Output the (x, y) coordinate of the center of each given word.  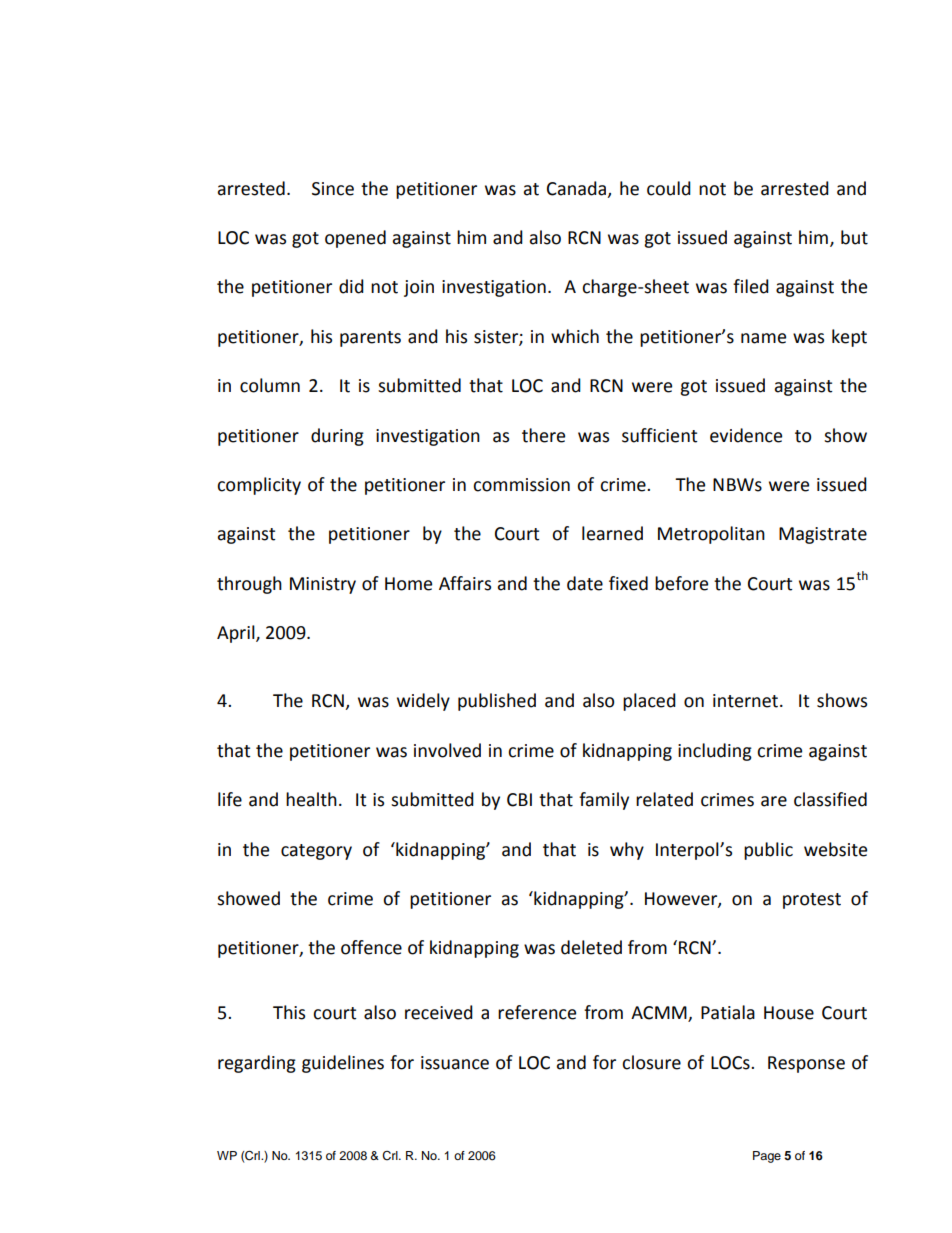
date (585, 583)
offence (371, 947)
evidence (746, 435)
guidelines (343, 1064)
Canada (576, 188)
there (543, 435)
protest (812, 901)
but (854, 237)
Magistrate (823, 535)
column (270, 385)
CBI (519, 800)
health (311, 799)
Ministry (323, 585)
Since (333, 189)
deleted (591, 947)
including (715, 752)
